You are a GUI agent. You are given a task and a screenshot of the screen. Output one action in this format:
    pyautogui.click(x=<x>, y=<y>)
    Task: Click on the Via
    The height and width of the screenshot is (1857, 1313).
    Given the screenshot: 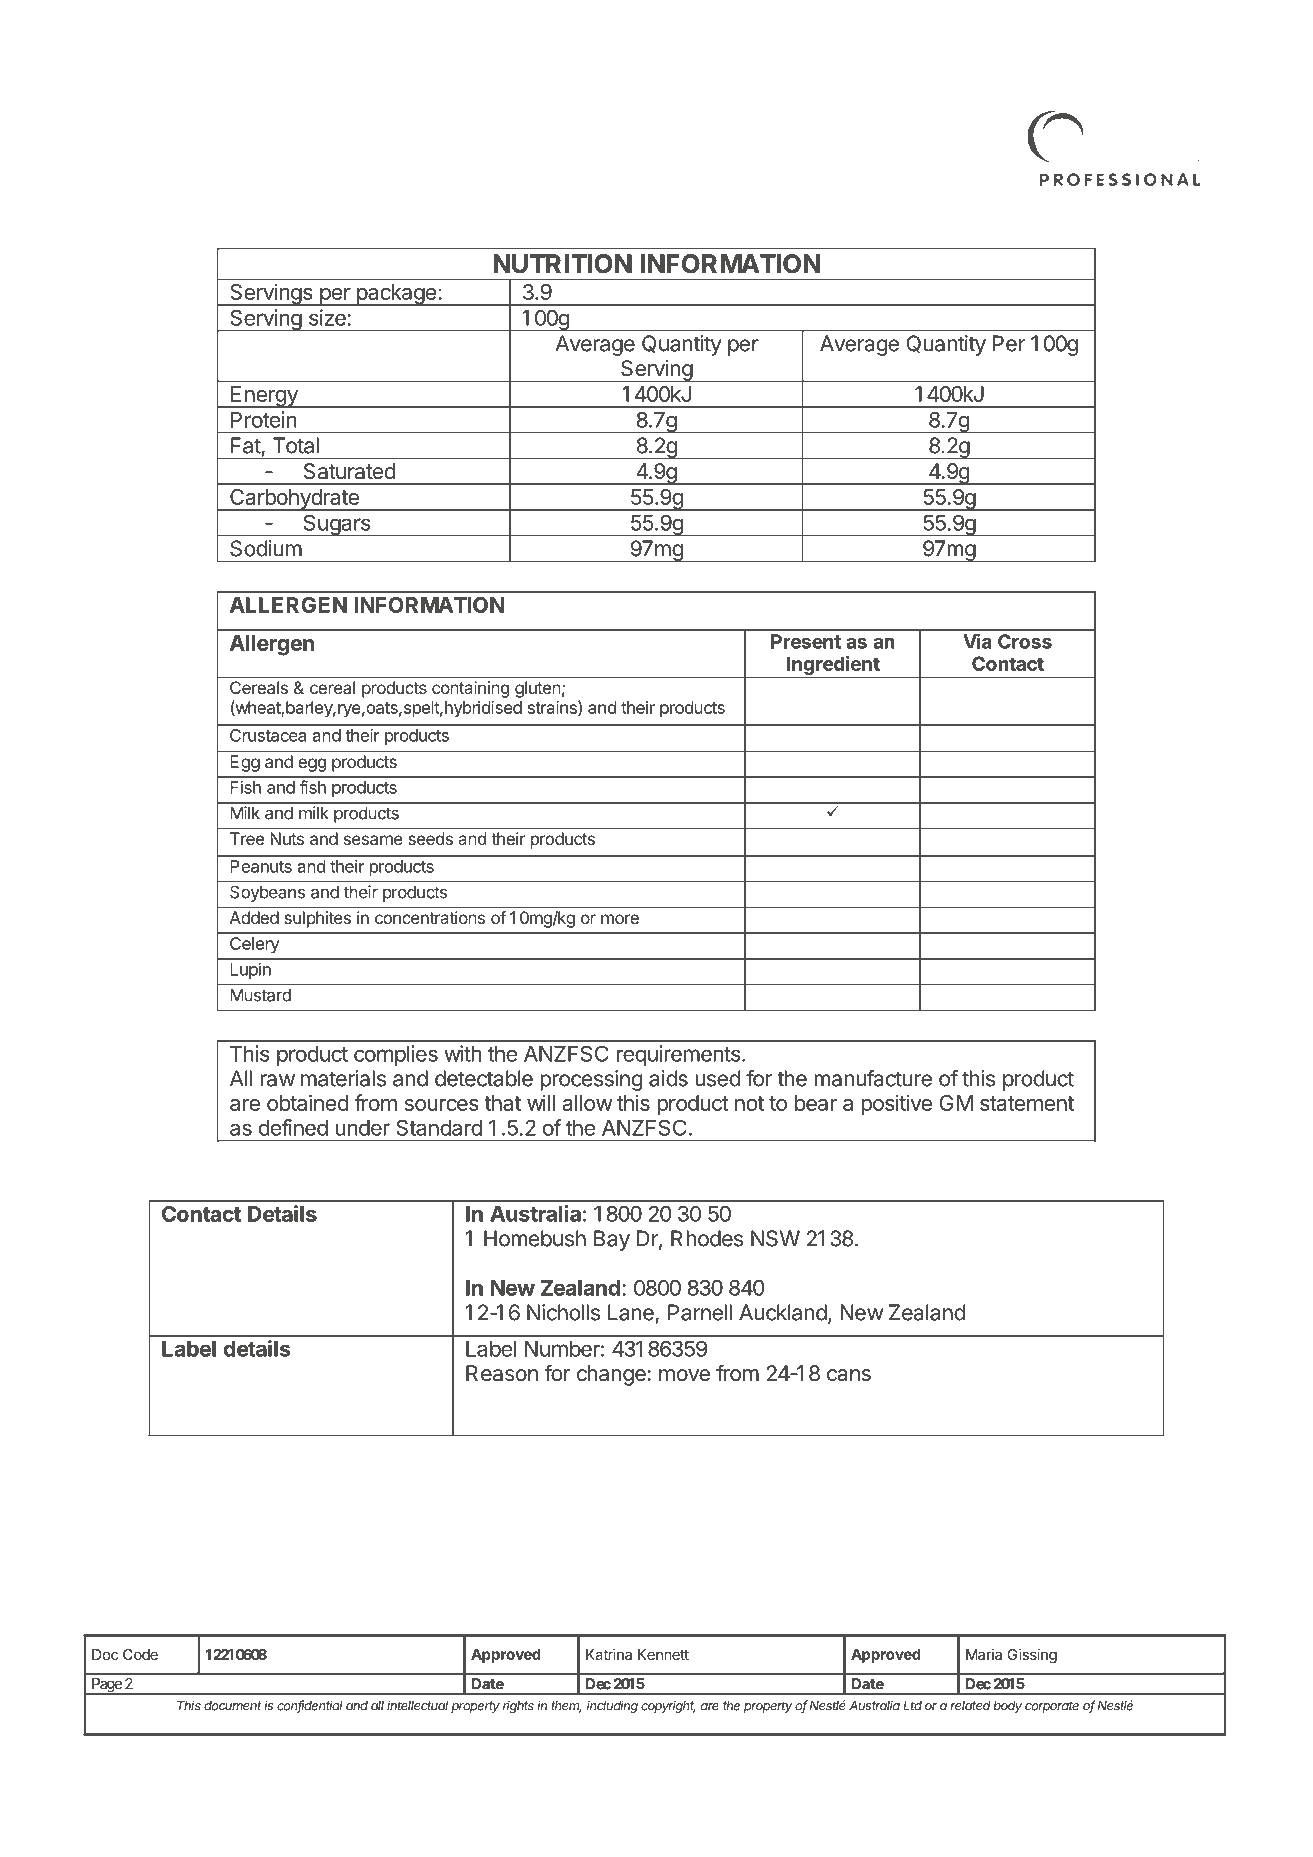 What is the action you would take?
    pyautogui.click(x=977, y=641)
